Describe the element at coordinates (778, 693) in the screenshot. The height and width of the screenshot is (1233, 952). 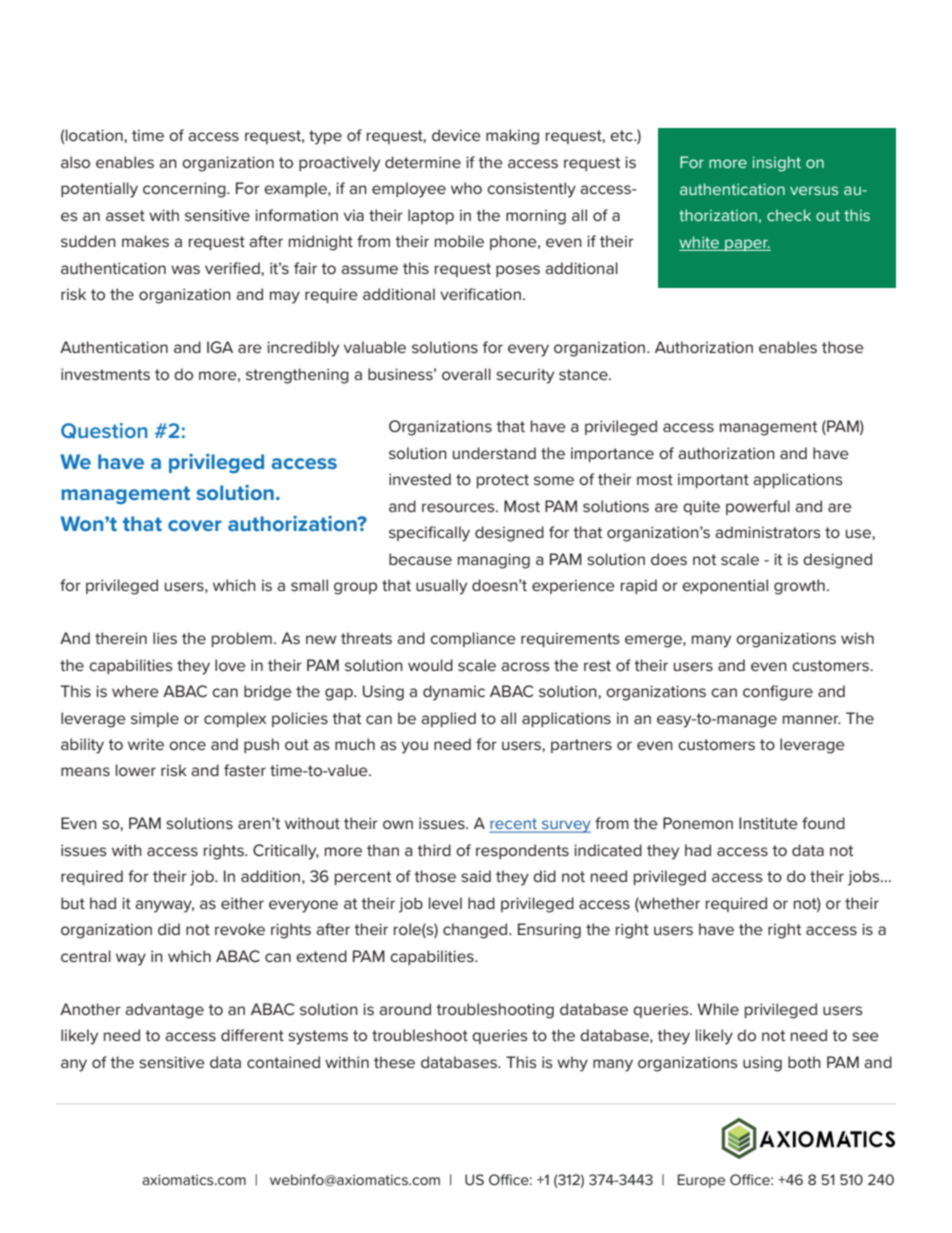
I see `configure` at that location.
